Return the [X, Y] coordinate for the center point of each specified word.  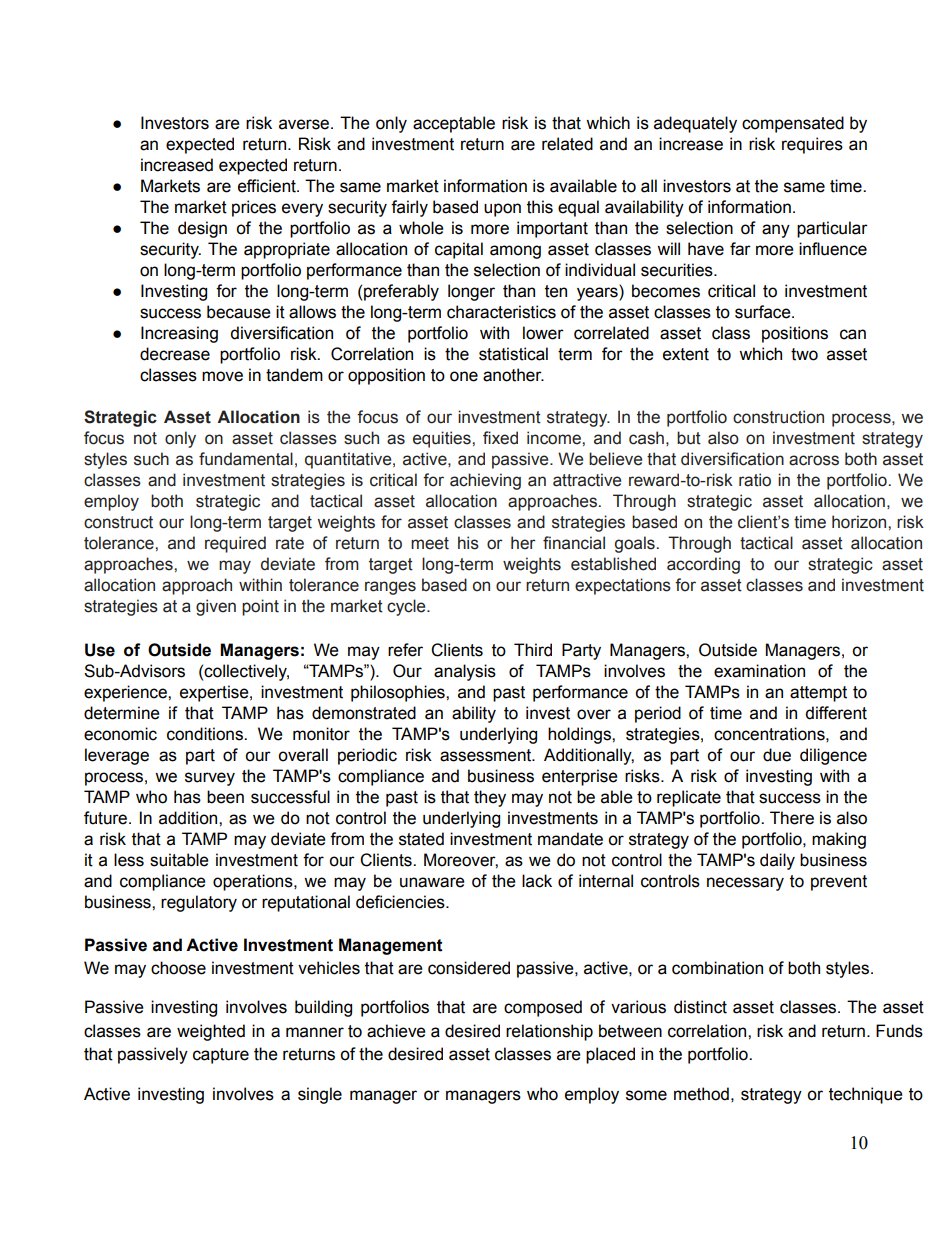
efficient [268, 186]
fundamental [246, 459]
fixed [500, 438]
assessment [487, 755]
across [814, 460]
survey [210, 779]
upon [502, 210]
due [777, 755]
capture [221, 1056]
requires [812, 145]
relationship [549, 1032]
